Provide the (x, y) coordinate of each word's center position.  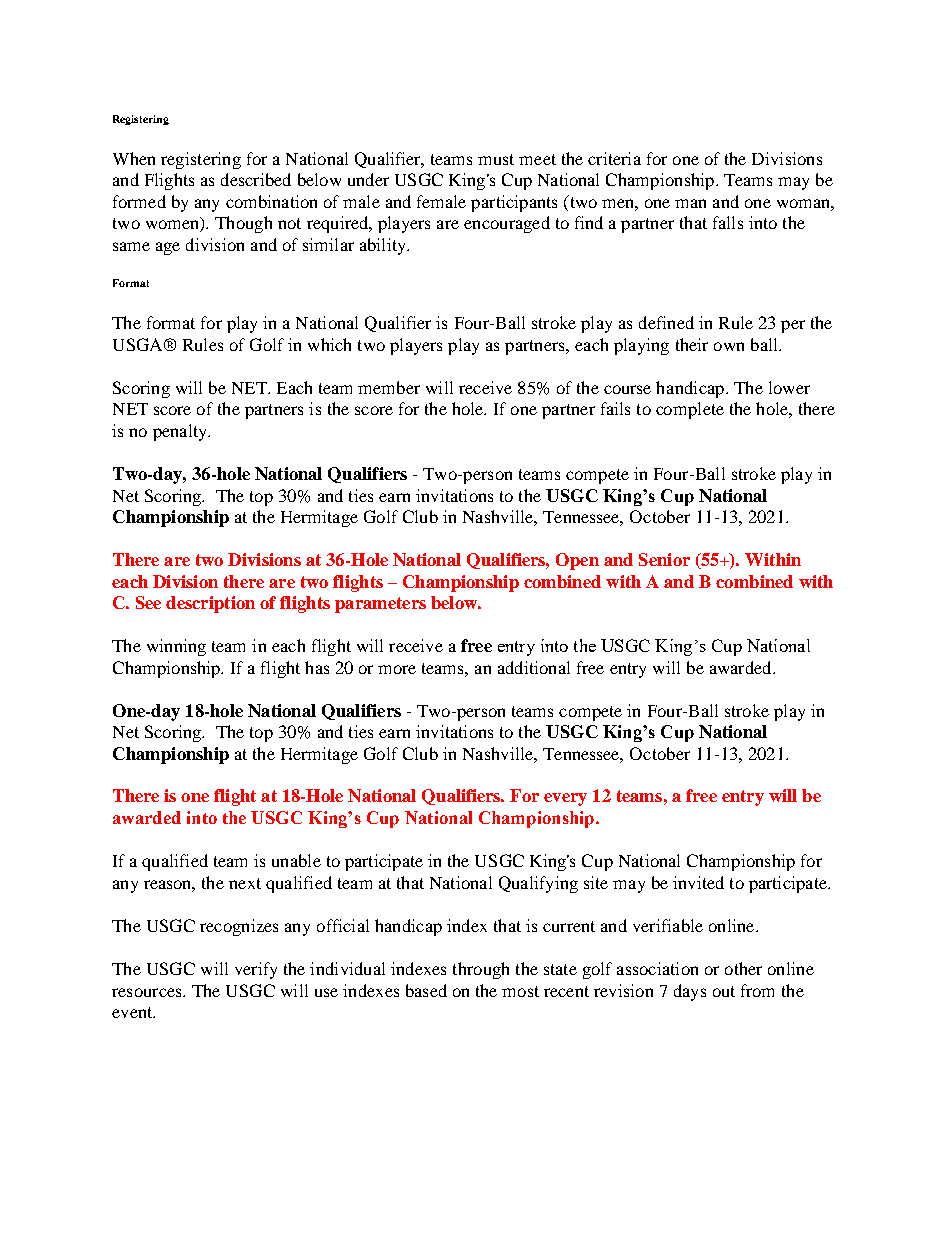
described (256, 179)
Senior (664, 559)
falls (728, 222)
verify (256, 970)
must (496, 159)
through (481, 970)
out (724, 991)
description (210, 604)
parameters (380, 605)
